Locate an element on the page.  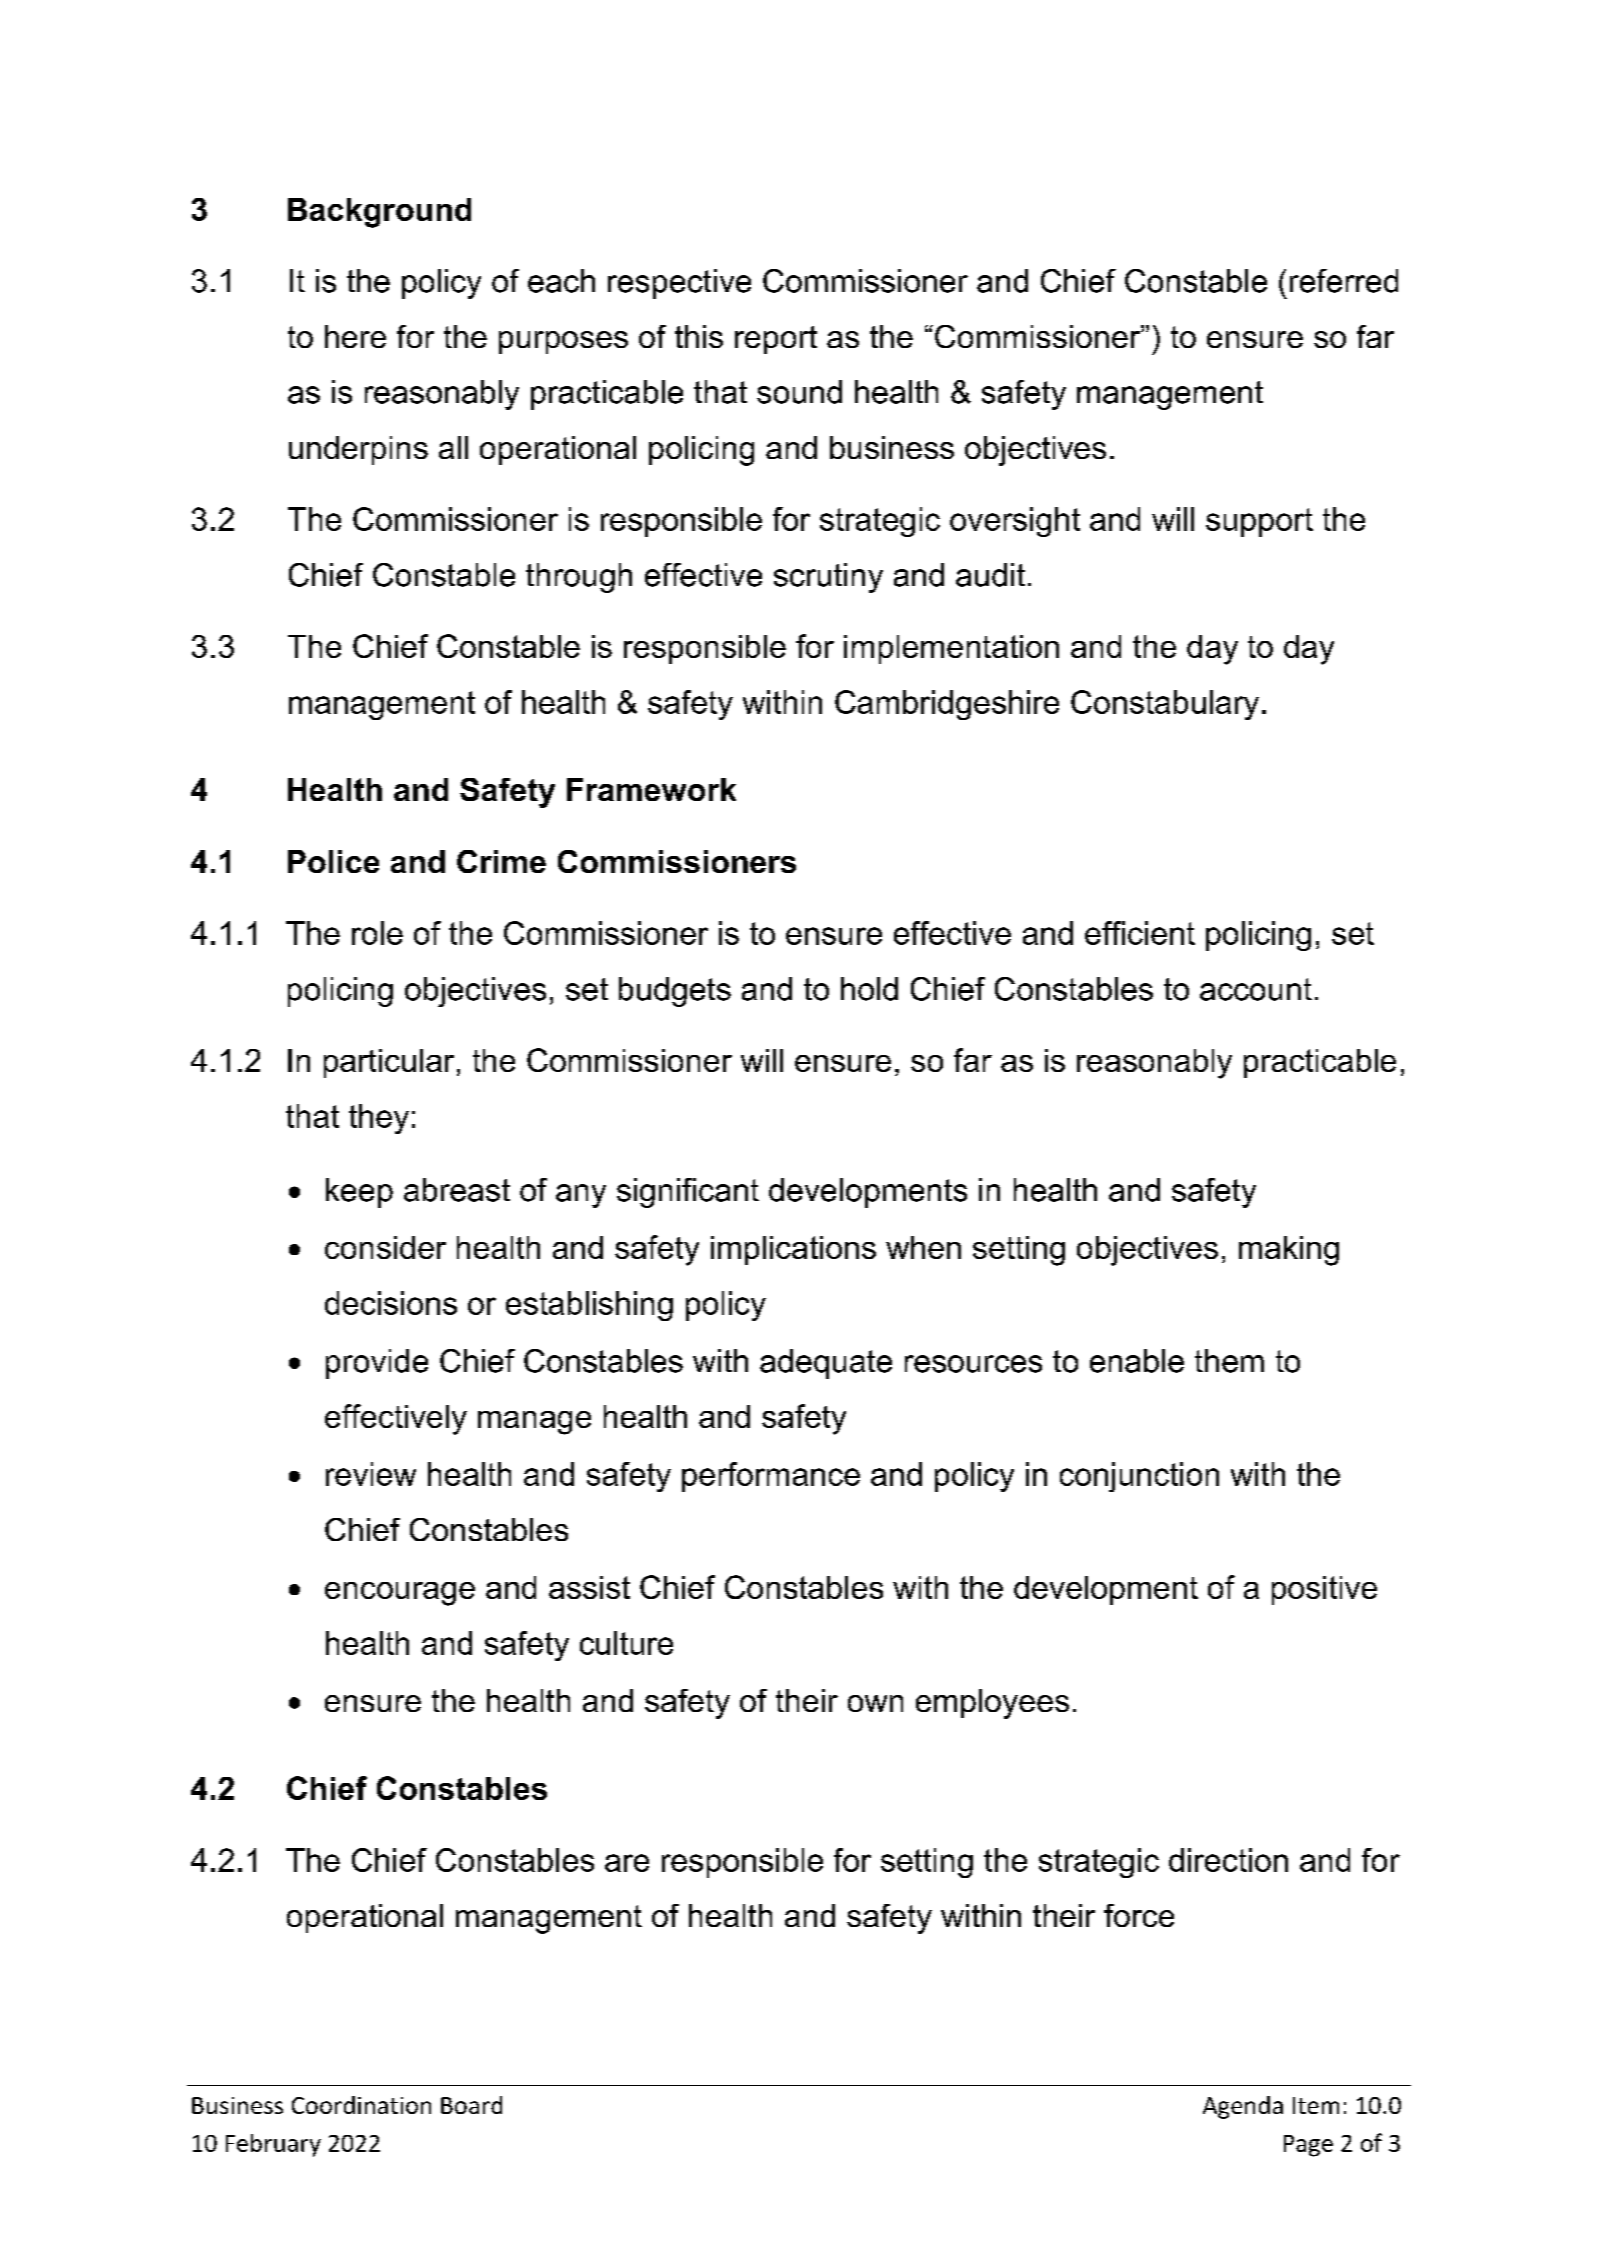
referred is located at coordinates (1344, 281).
